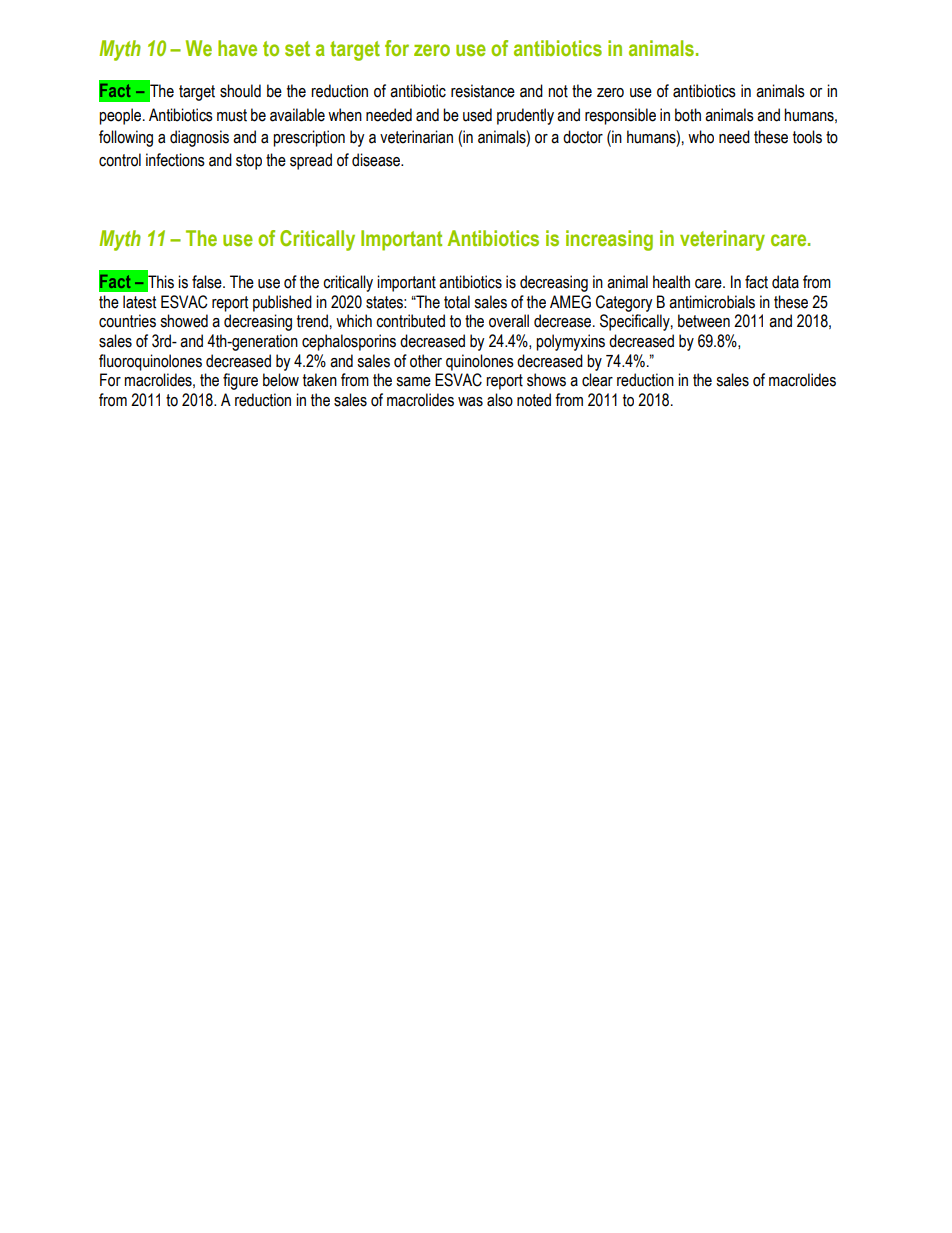  Describe the element at coordinates (208, 282) in the screenshot. I see `false` at that location.
